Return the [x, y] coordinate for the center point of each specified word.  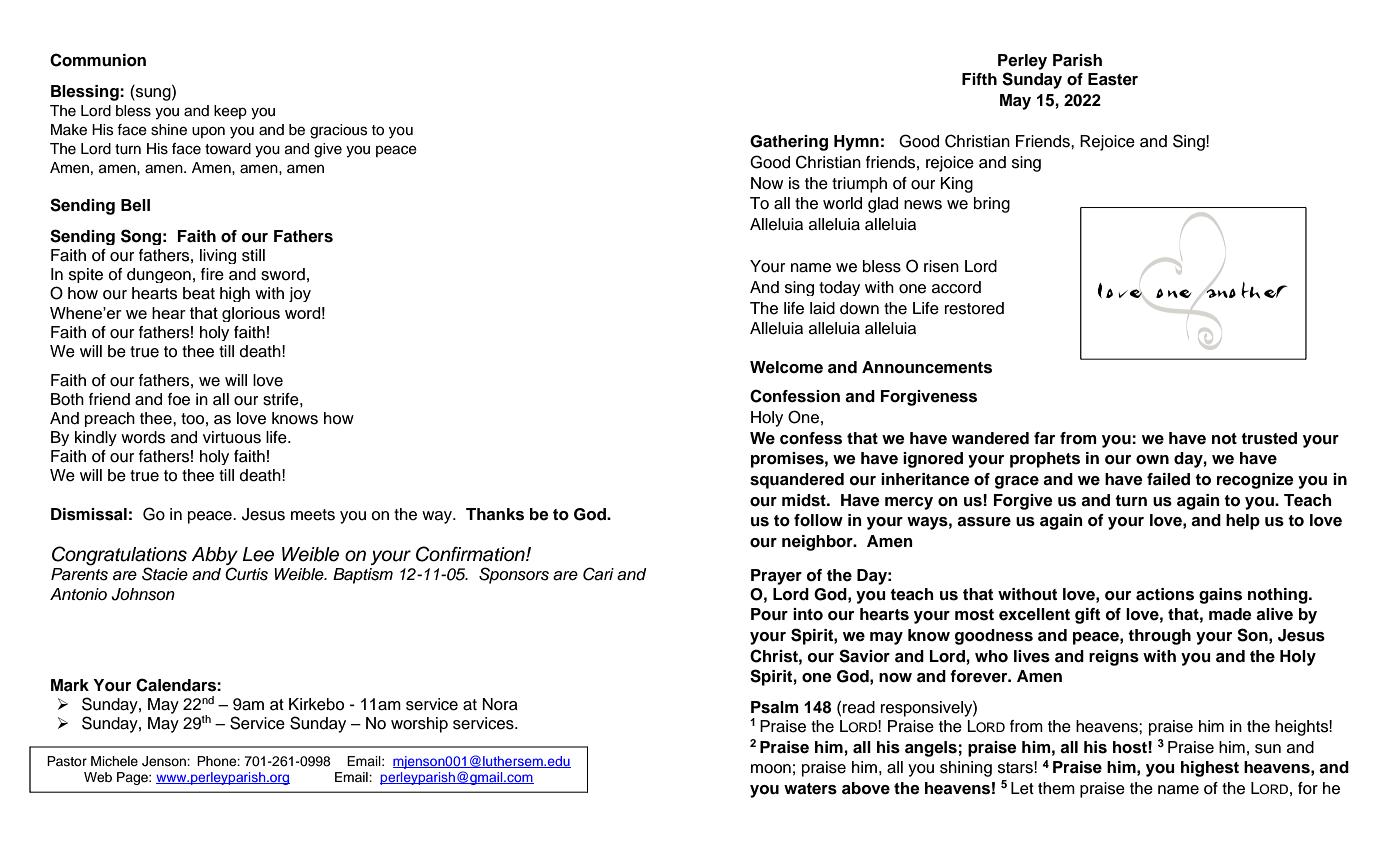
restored [974, 308]
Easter [1113, 79]
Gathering [789, 143]
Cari [598, 574]
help [1243, 522]
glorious [251, 314]
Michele [114, 761]
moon [771, 769]
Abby [214, 556]
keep [230, 112]
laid [822, 308]
